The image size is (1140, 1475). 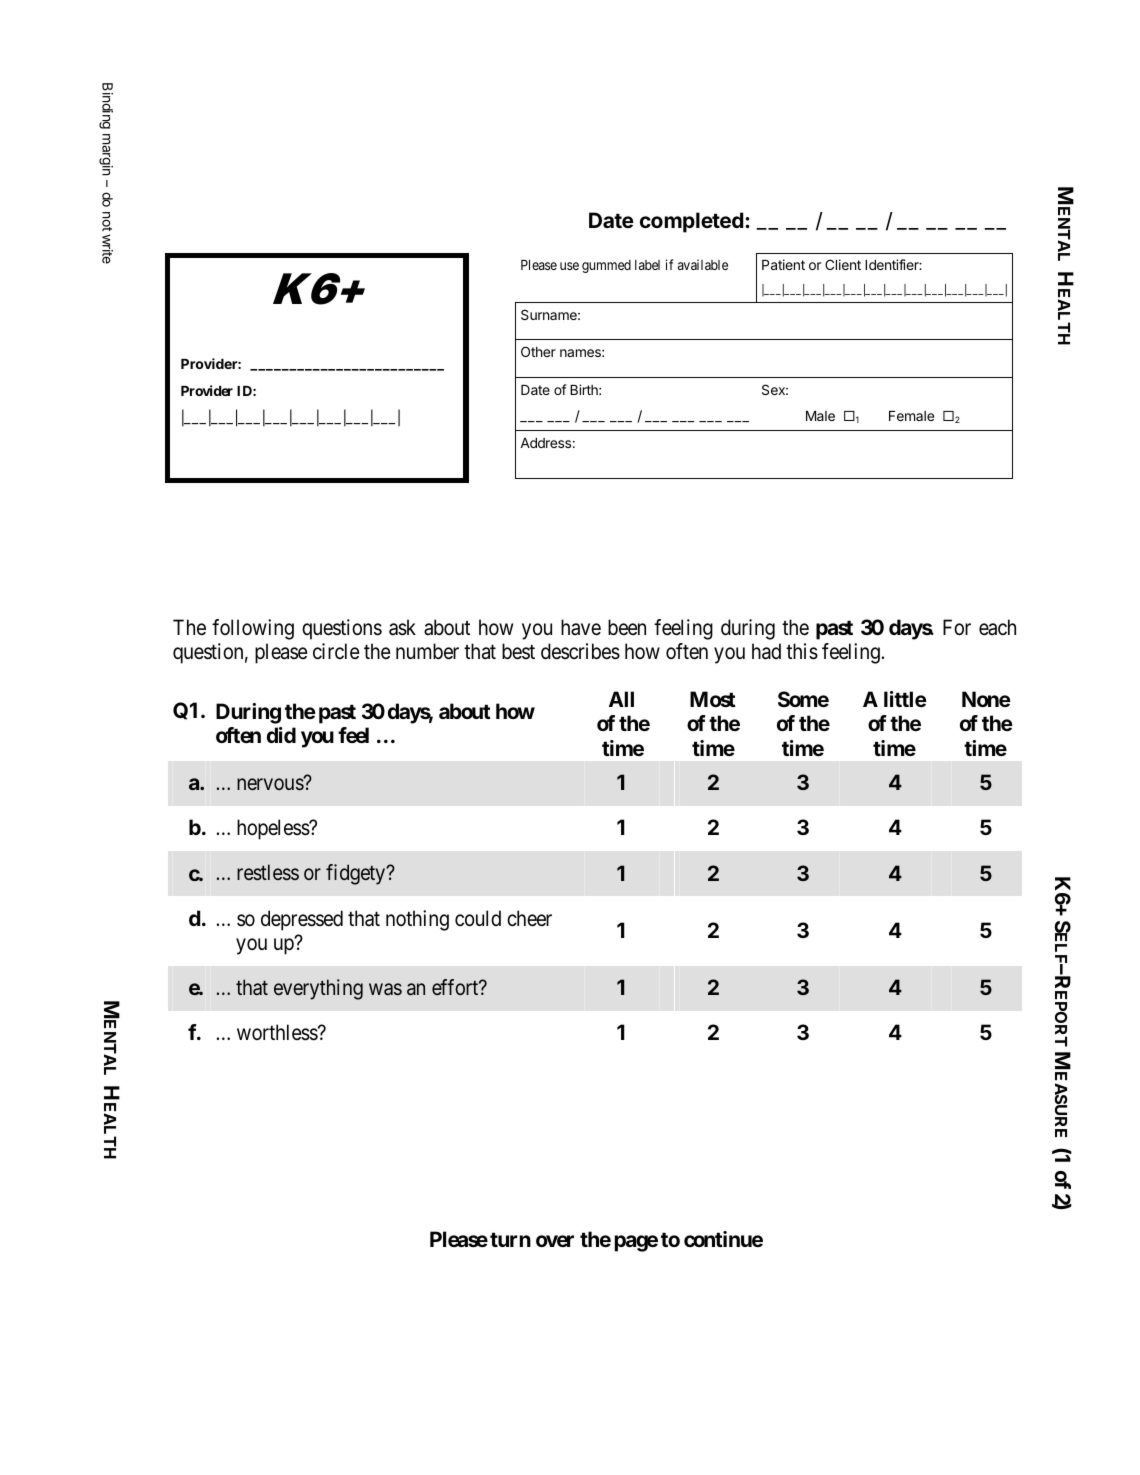 I want to click on turn, so click(x=510, y=1239).
